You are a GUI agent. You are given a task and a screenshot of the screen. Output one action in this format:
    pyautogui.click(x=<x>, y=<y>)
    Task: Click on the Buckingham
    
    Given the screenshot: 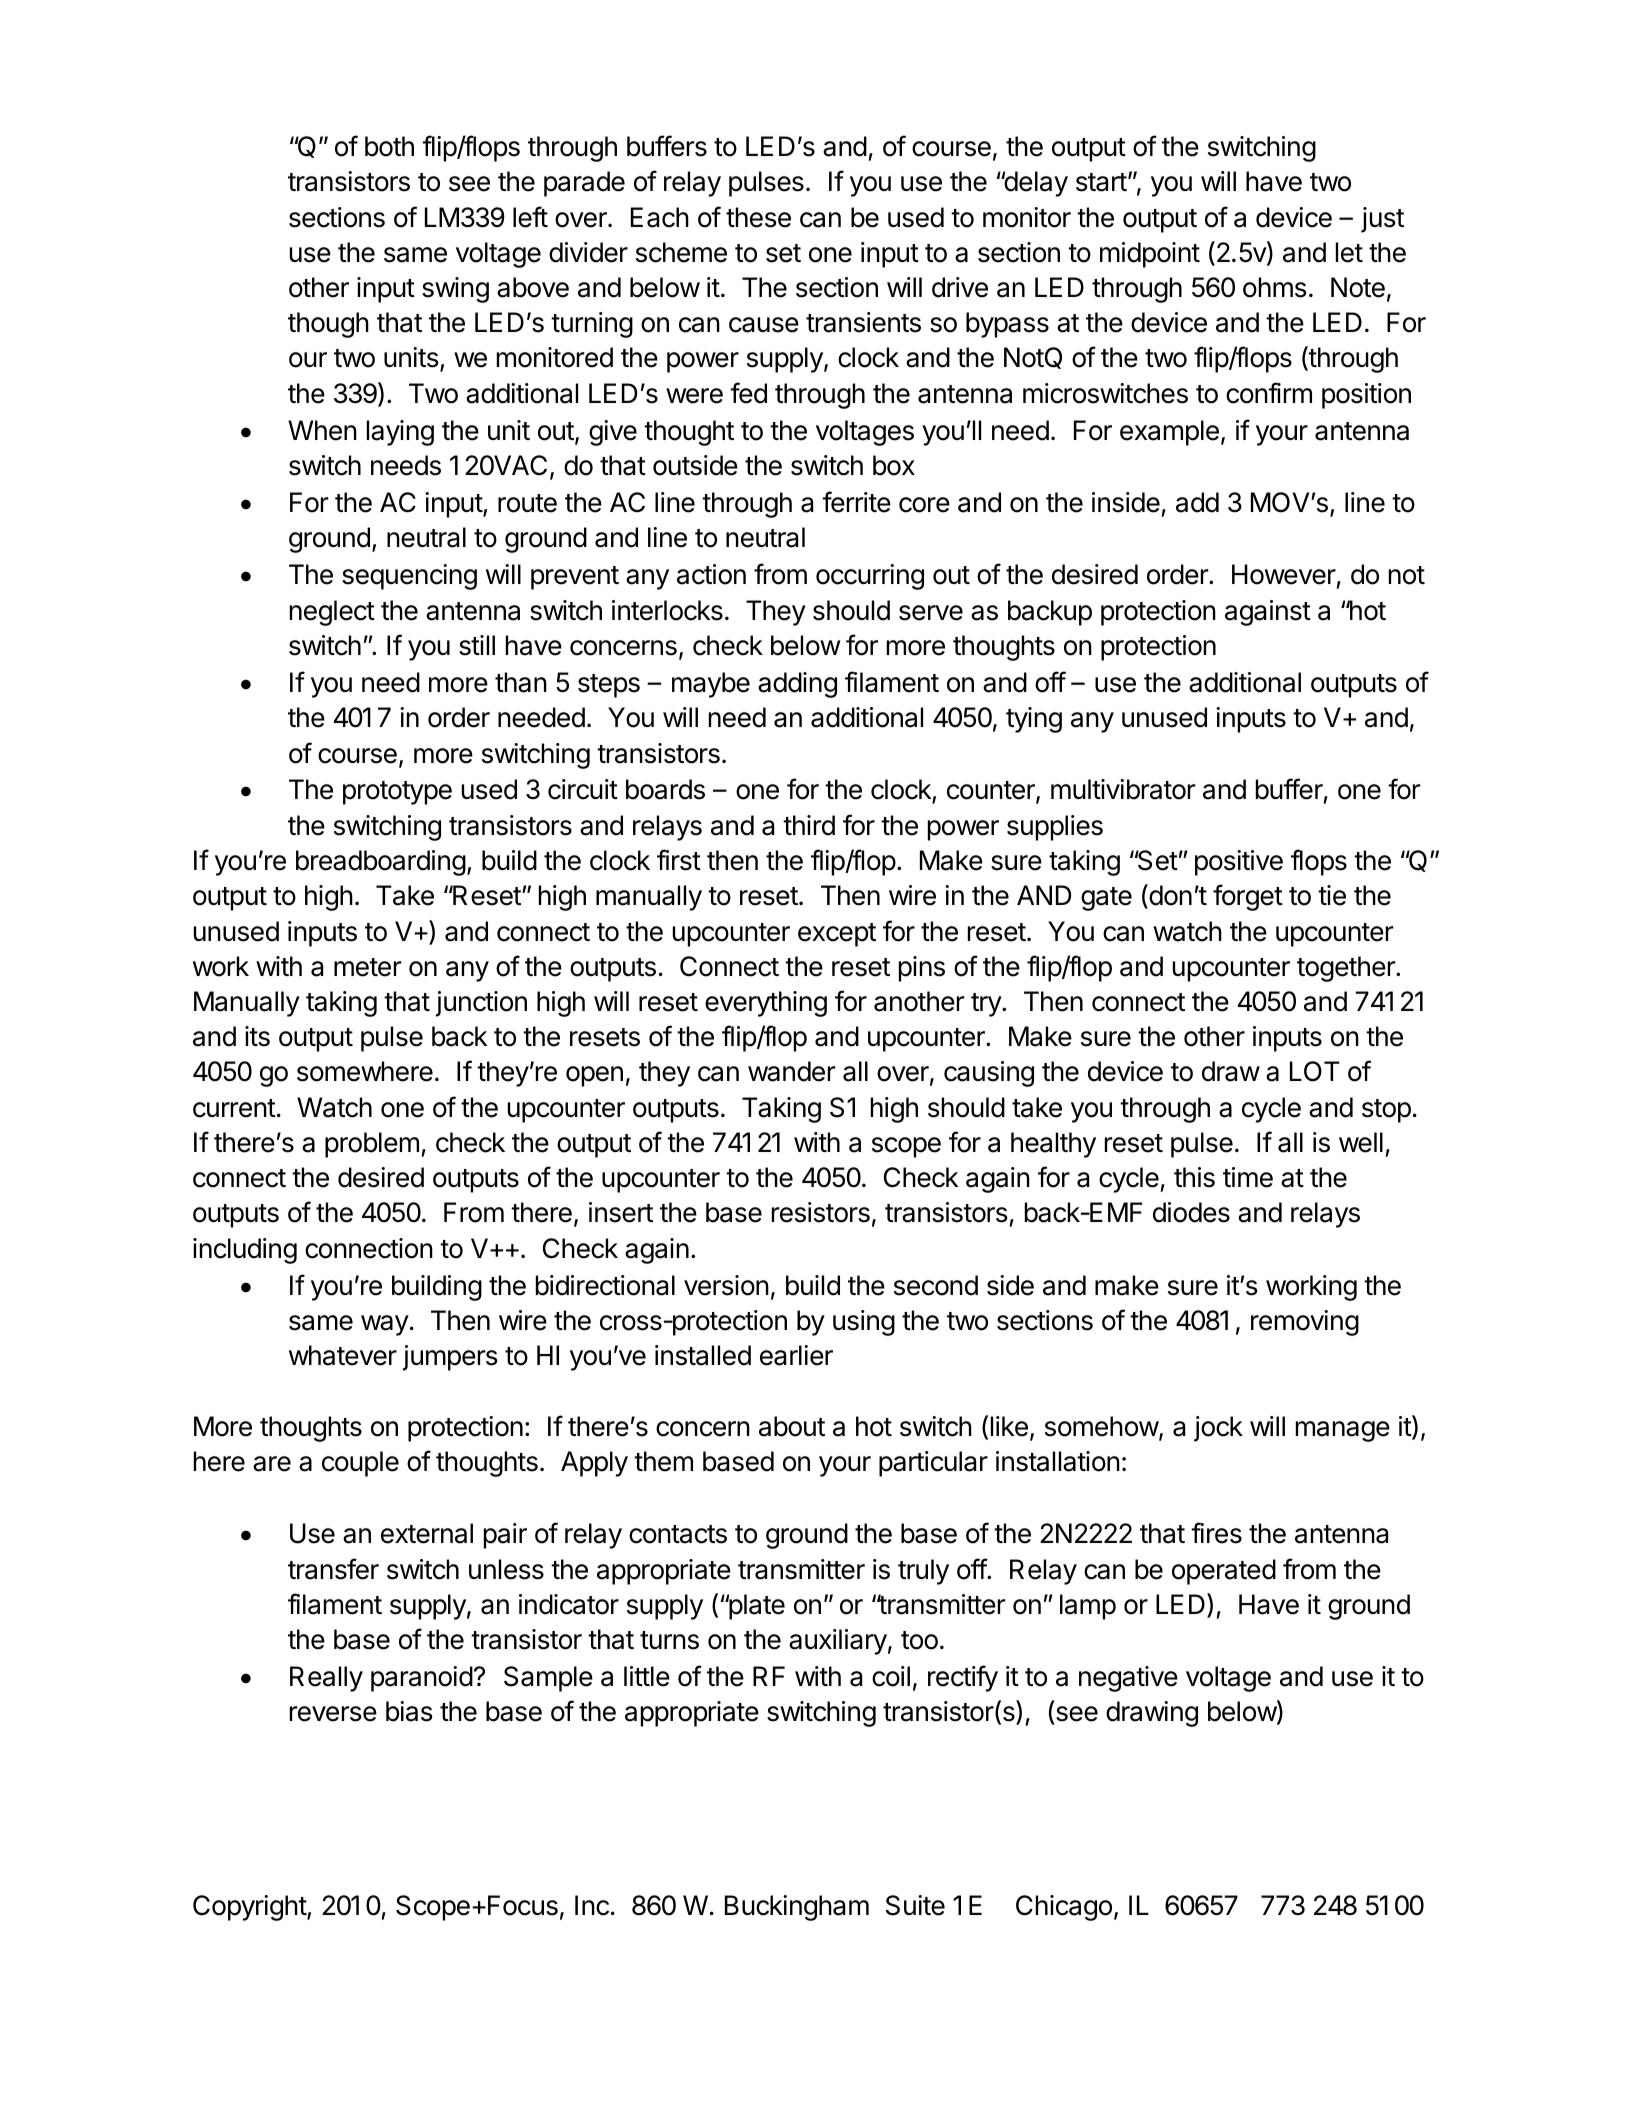 What is the action you would take?
    pyautogui.click(x=797, y=1908)
